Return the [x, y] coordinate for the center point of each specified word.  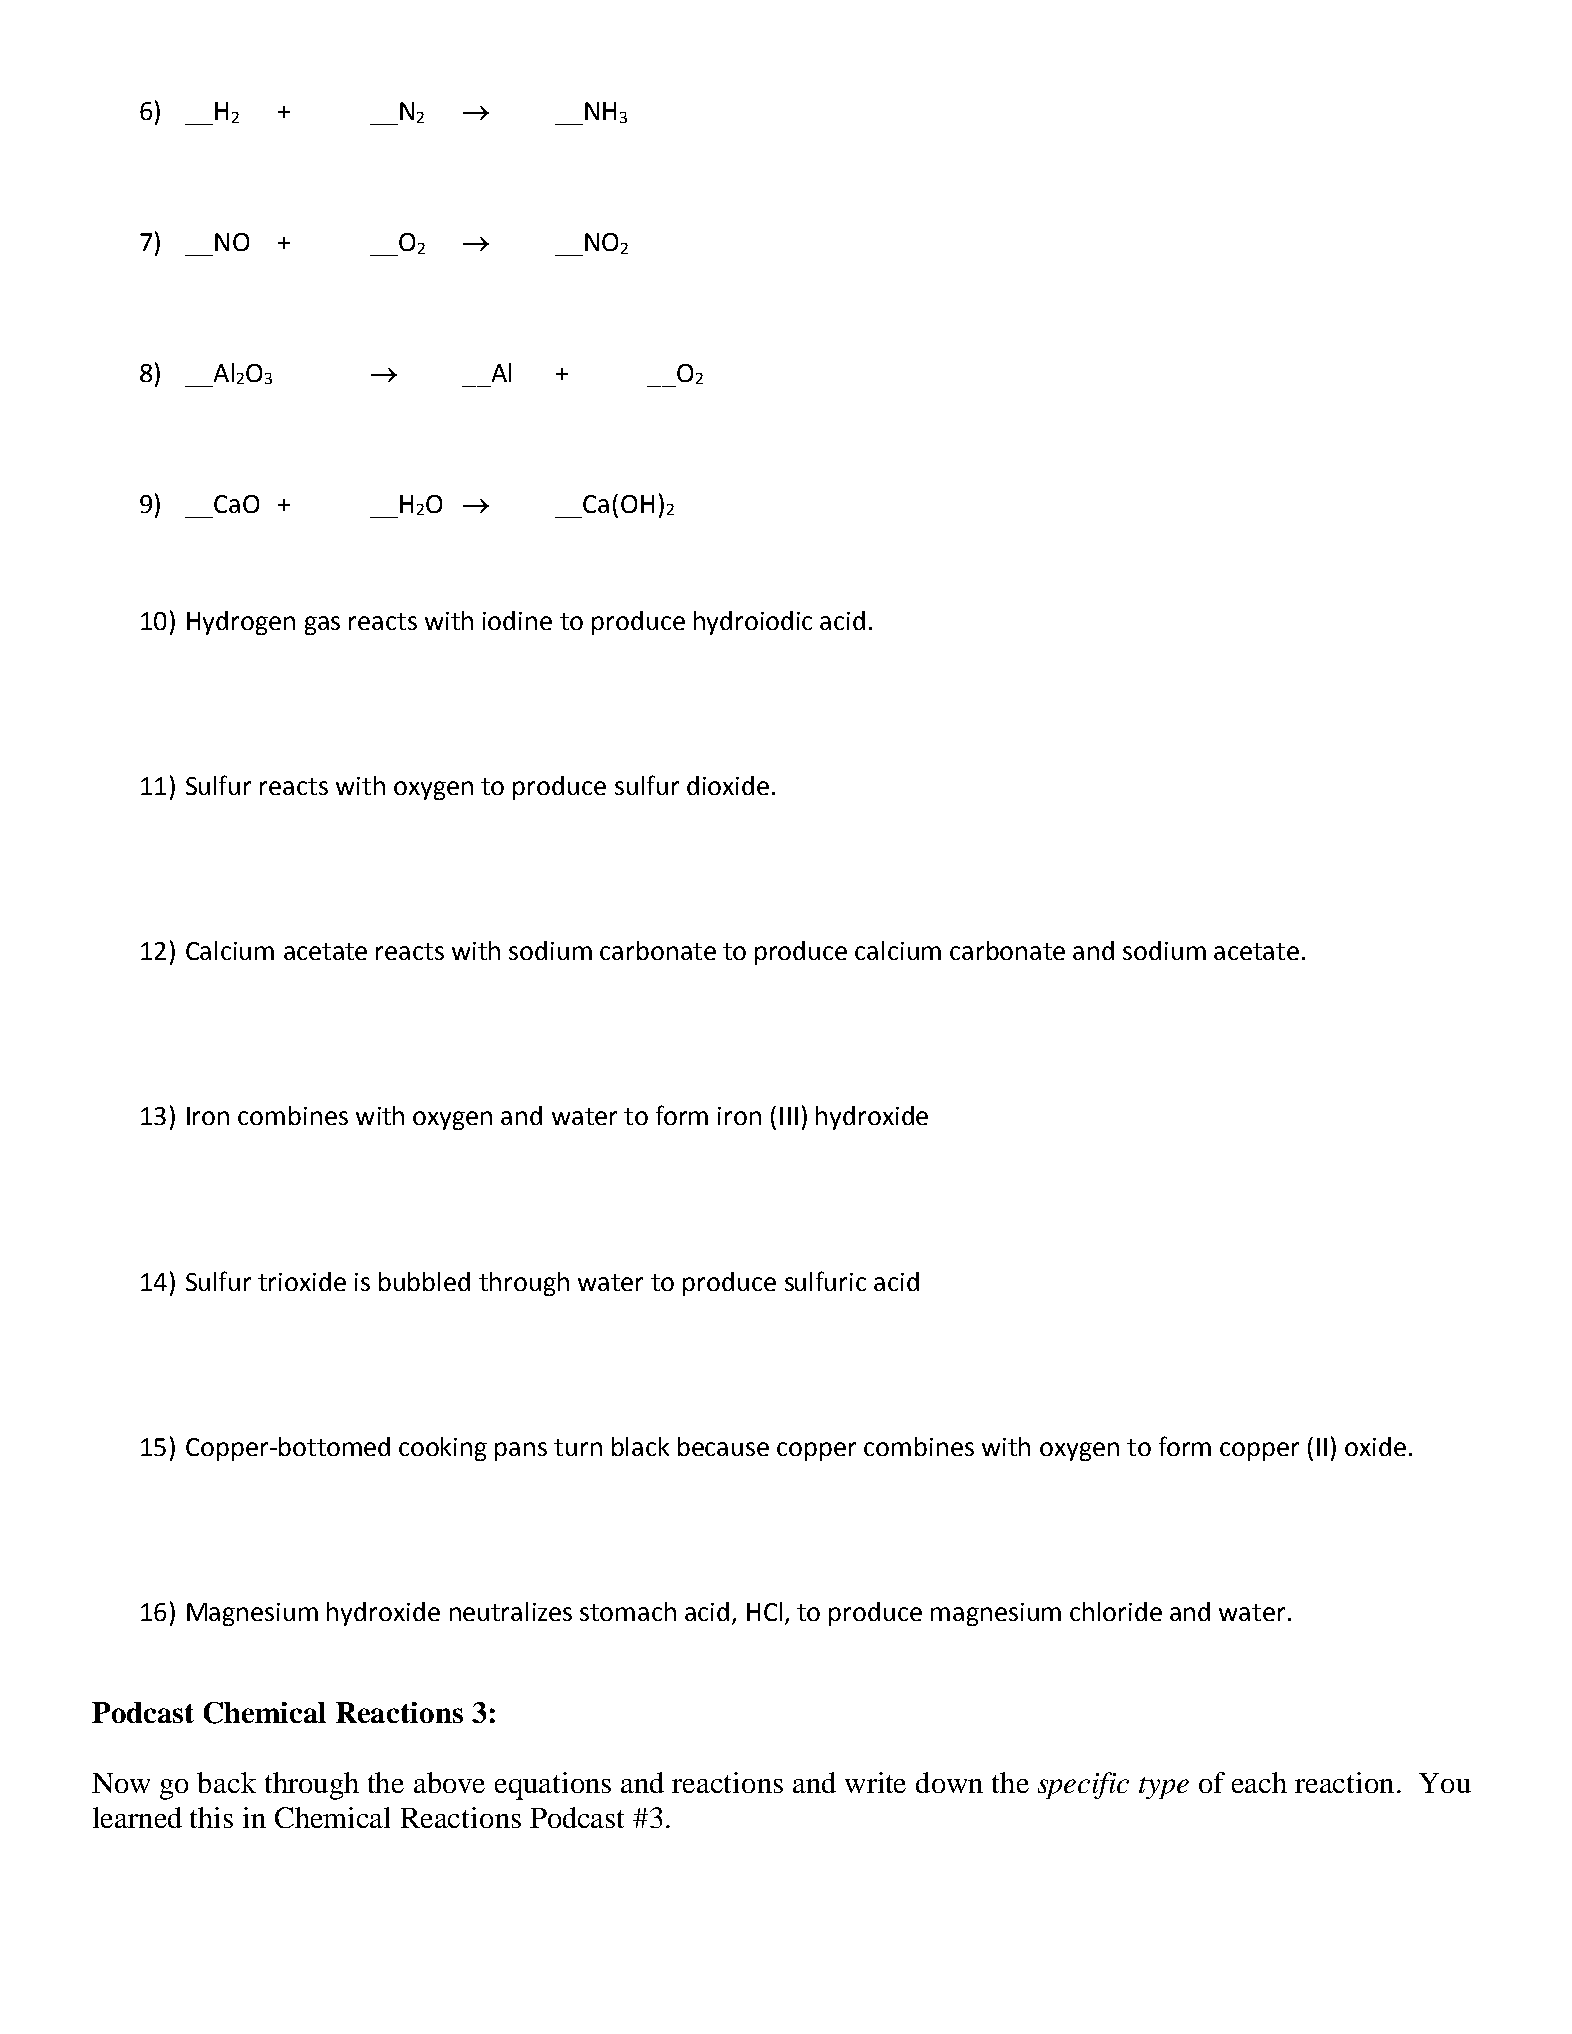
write [875, 1782]
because [723, 1446]
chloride [1116, 1611]
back [226, 1782]
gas [322, 625]
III [789, 1116]
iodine [517, 620]
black [640, 1446]
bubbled [424, 1281]
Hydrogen [241, 623]
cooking [443, 1449]
